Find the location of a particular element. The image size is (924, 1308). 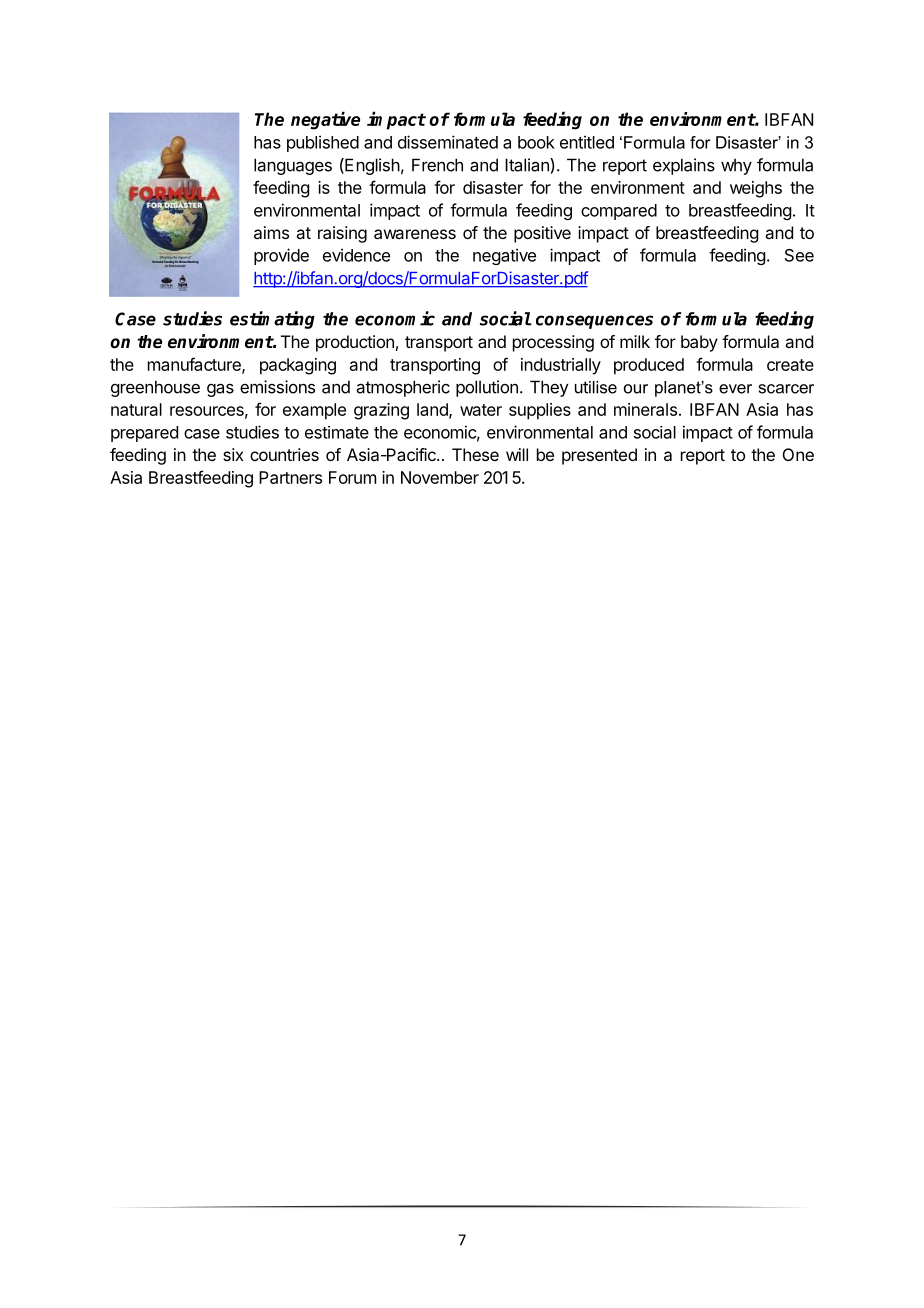

six is located at coordinates (233, 454).
